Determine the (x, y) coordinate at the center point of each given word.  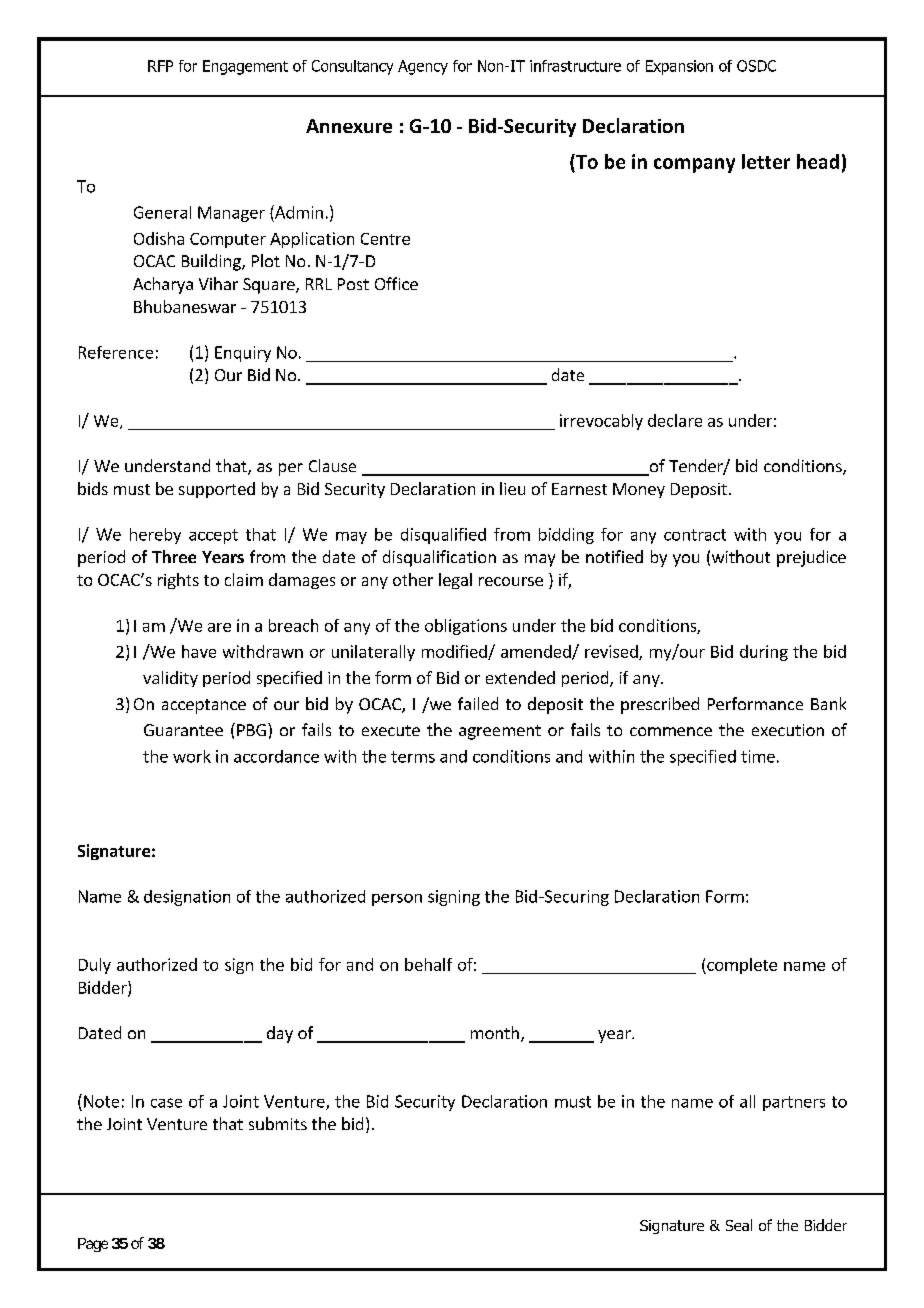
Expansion (679, 67)
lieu (512, 488)
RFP (160, 66)
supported (217, 490)
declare (675, 420)
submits (278, 1123)
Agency (423, 67)
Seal (739, 1225)
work (192, 756)
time (758, 756)
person (397, 900)
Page (93, 1245)
